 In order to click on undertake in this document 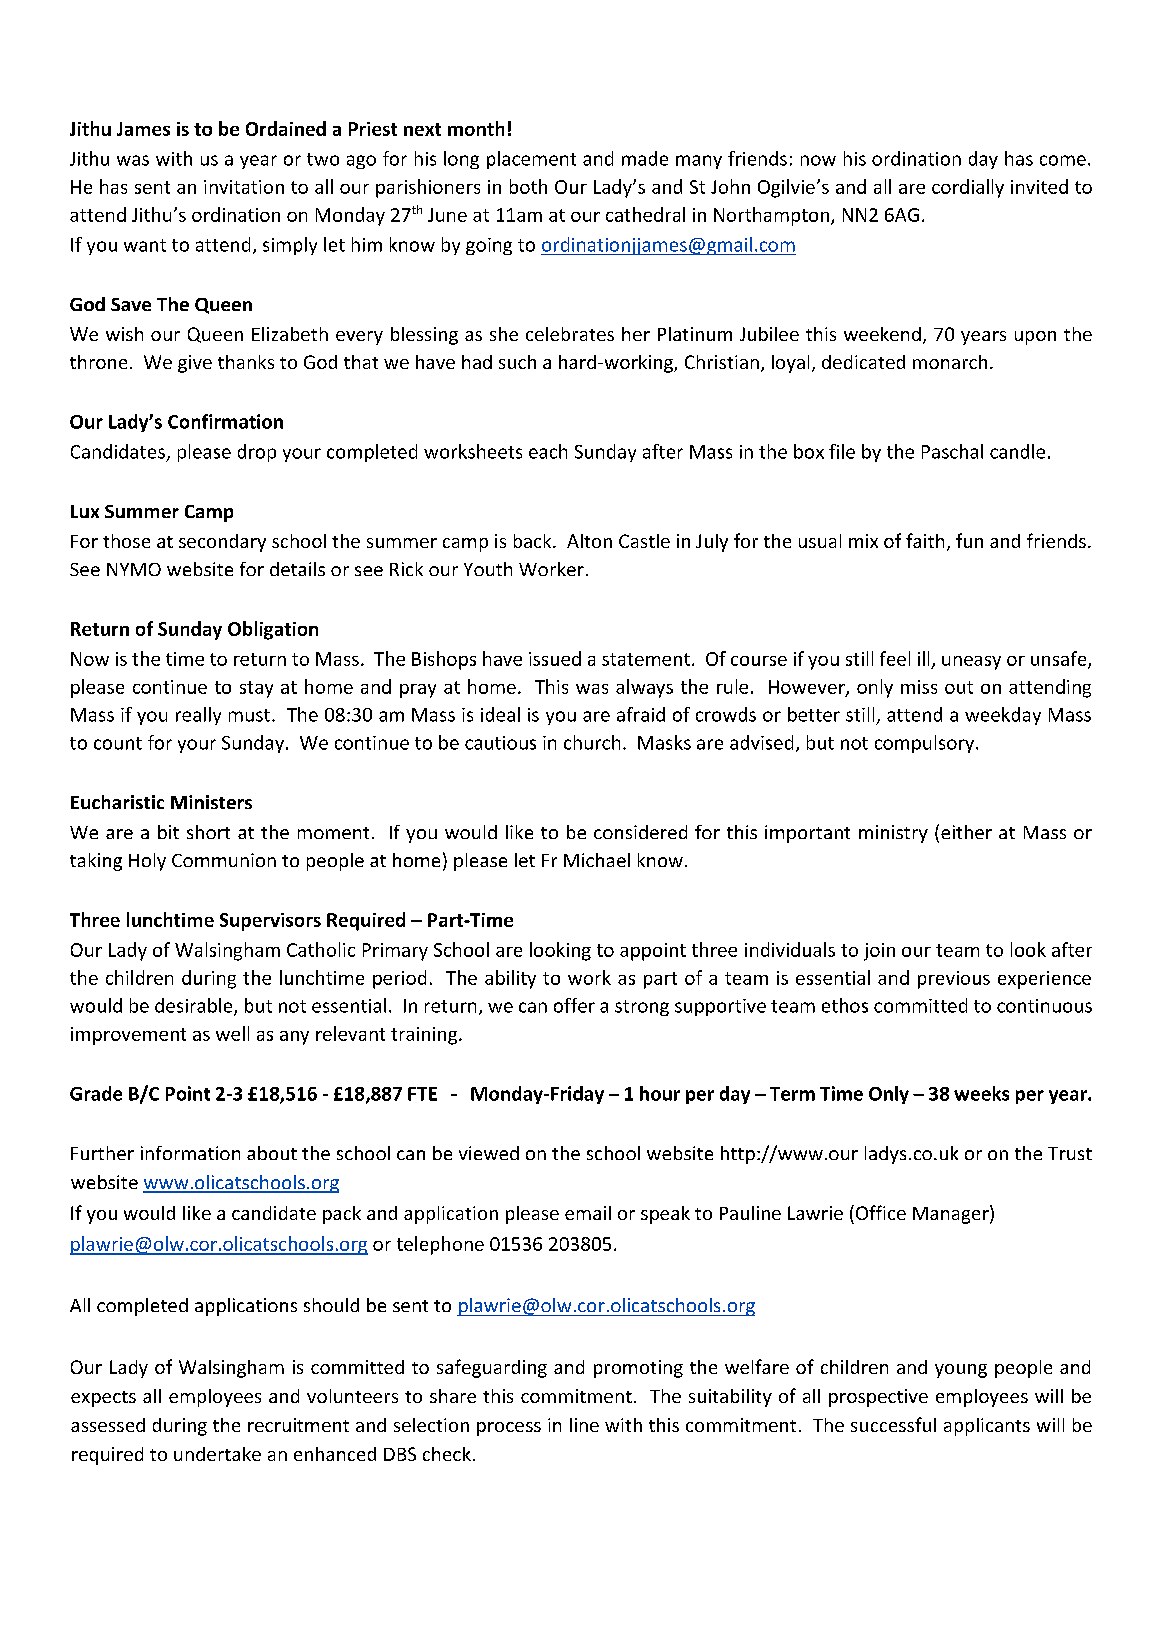, I will do `click(217, 1454)`.
